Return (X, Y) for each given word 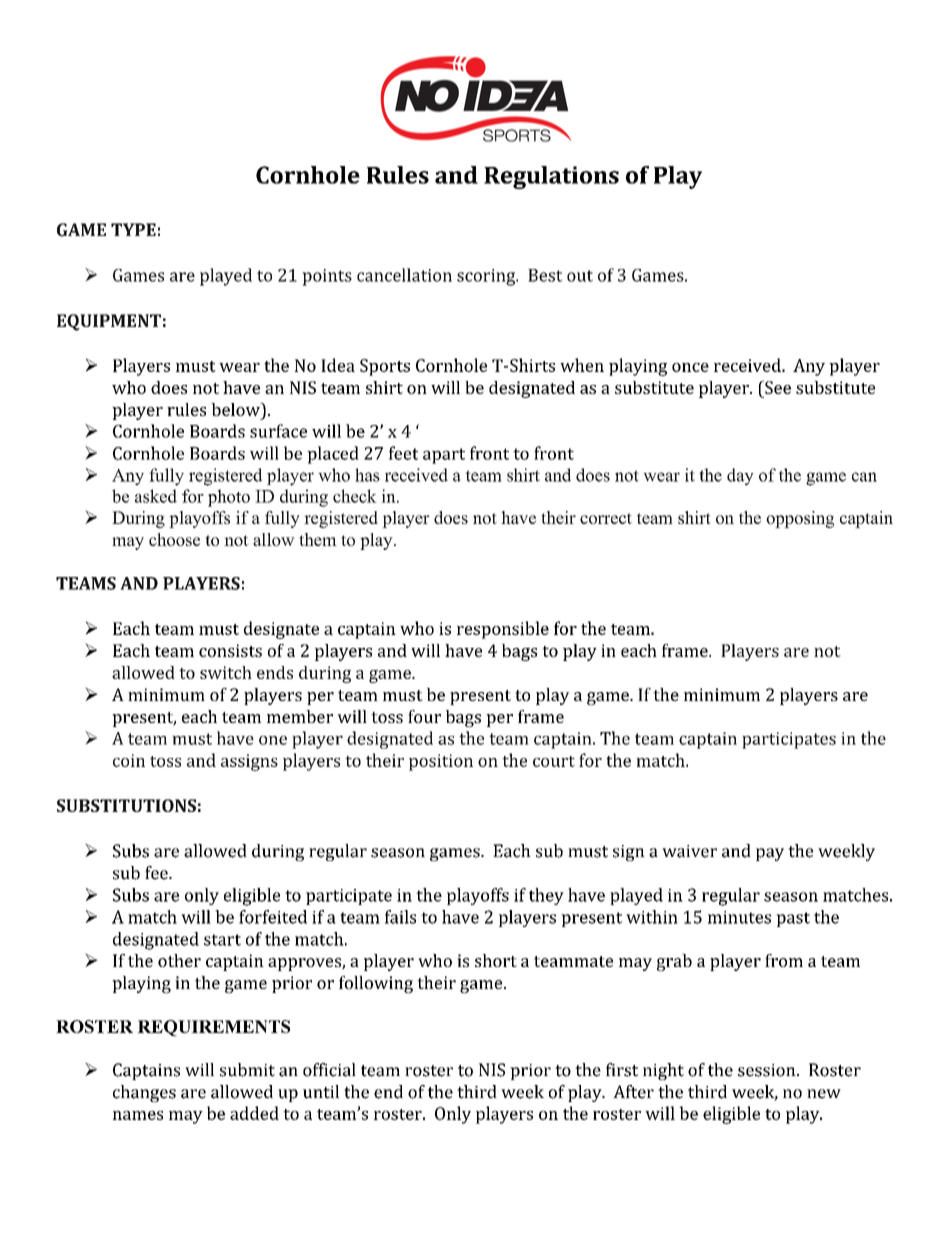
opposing (800, 519)
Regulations (551, 177)
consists (230, 650)
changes (144, 1093)
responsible (503, 630)
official (329, 1070)
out (580, 276)
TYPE (133, 229)
